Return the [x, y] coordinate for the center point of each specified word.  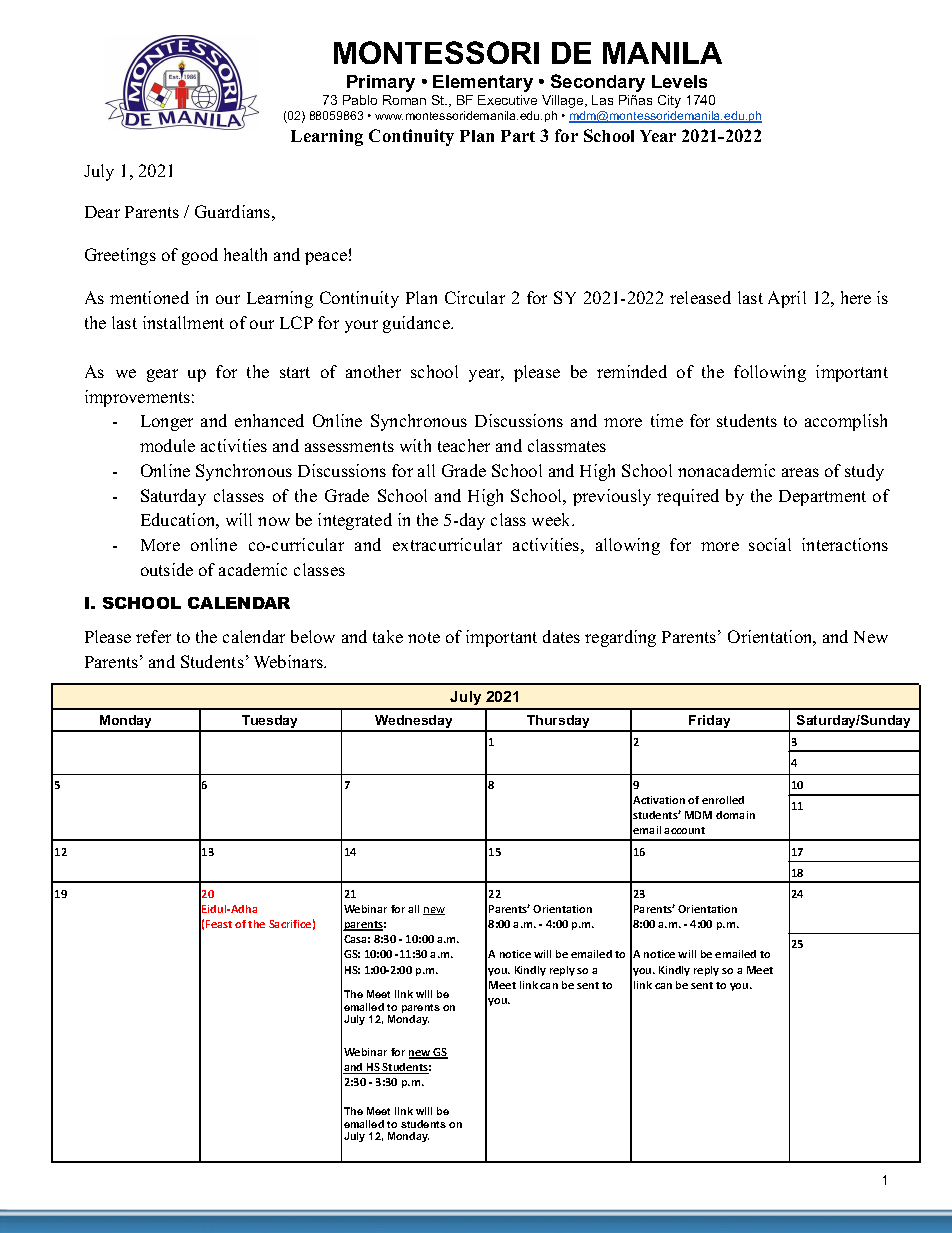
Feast [219, 924]
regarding [620, 638]
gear [162, 375]
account [684, 830]
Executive [507, 100]
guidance [417, 324]
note [424, 637]
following [770, 373]
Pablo [360, 100]
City [669, 101]
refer [153, 636]
